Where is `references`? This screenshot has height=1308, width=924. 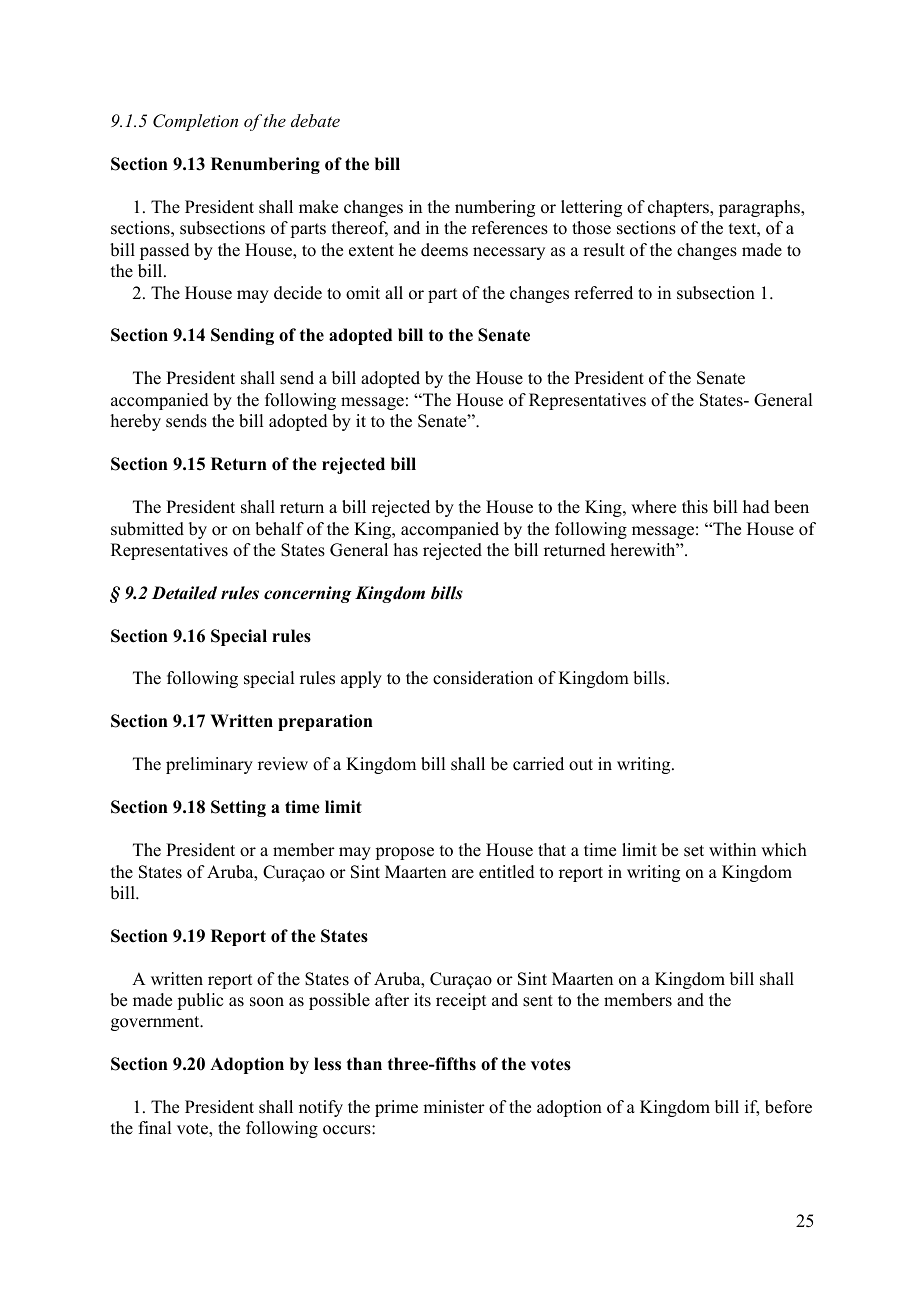 references is located at coordinates (510, 228).
